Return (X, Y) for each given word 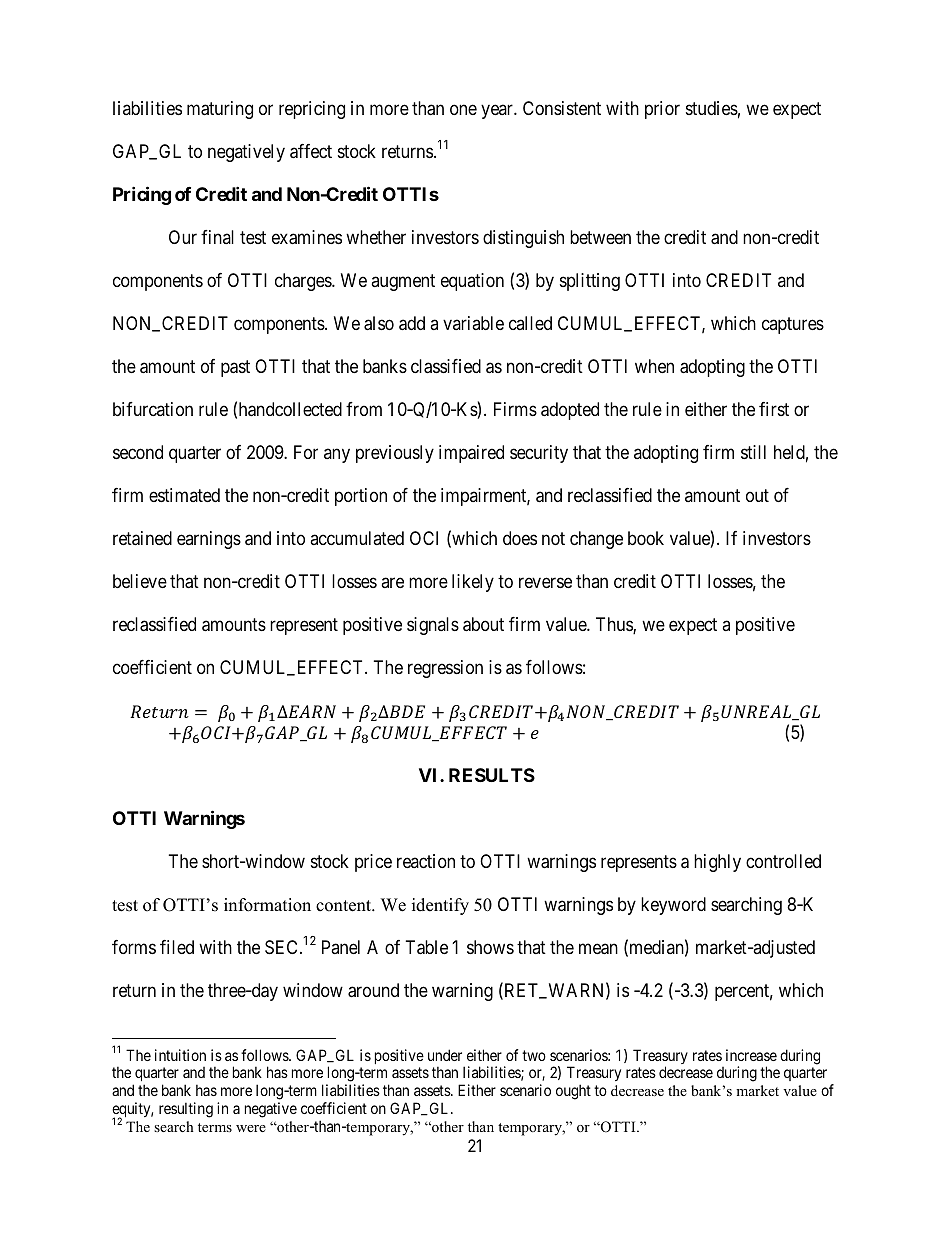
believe (140, 581)
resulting (186, 1110)
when (654, 366)
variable (473, 323)
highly (717, 863)
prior (662, 110)
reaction (426, 861)
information (267, 905)
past (235, 368)
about (483, 624)
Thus (615, 625)
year (498, 111)
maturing (220, 110)
